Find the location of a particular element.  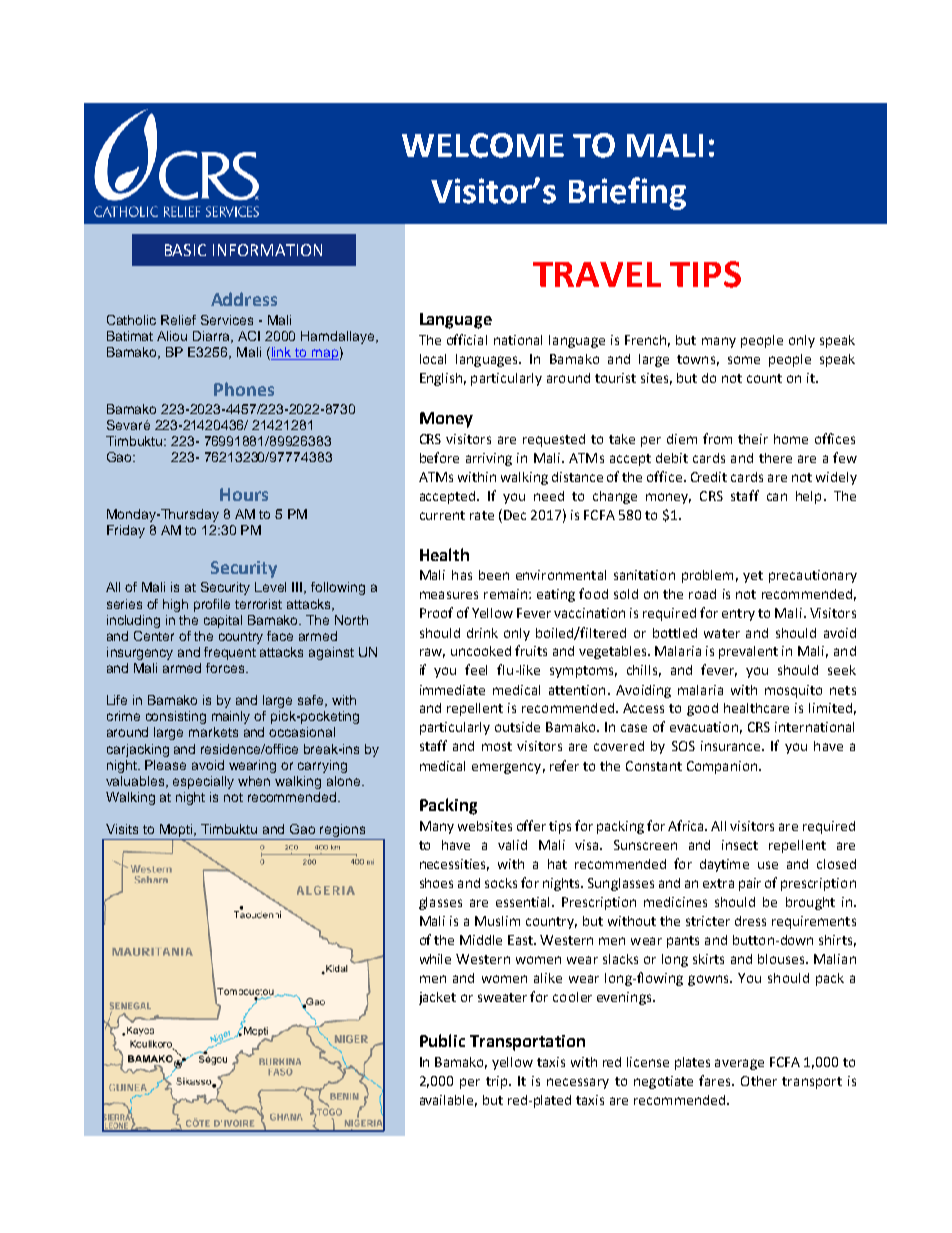

WELCOME is located at coordinates (483, 145).
